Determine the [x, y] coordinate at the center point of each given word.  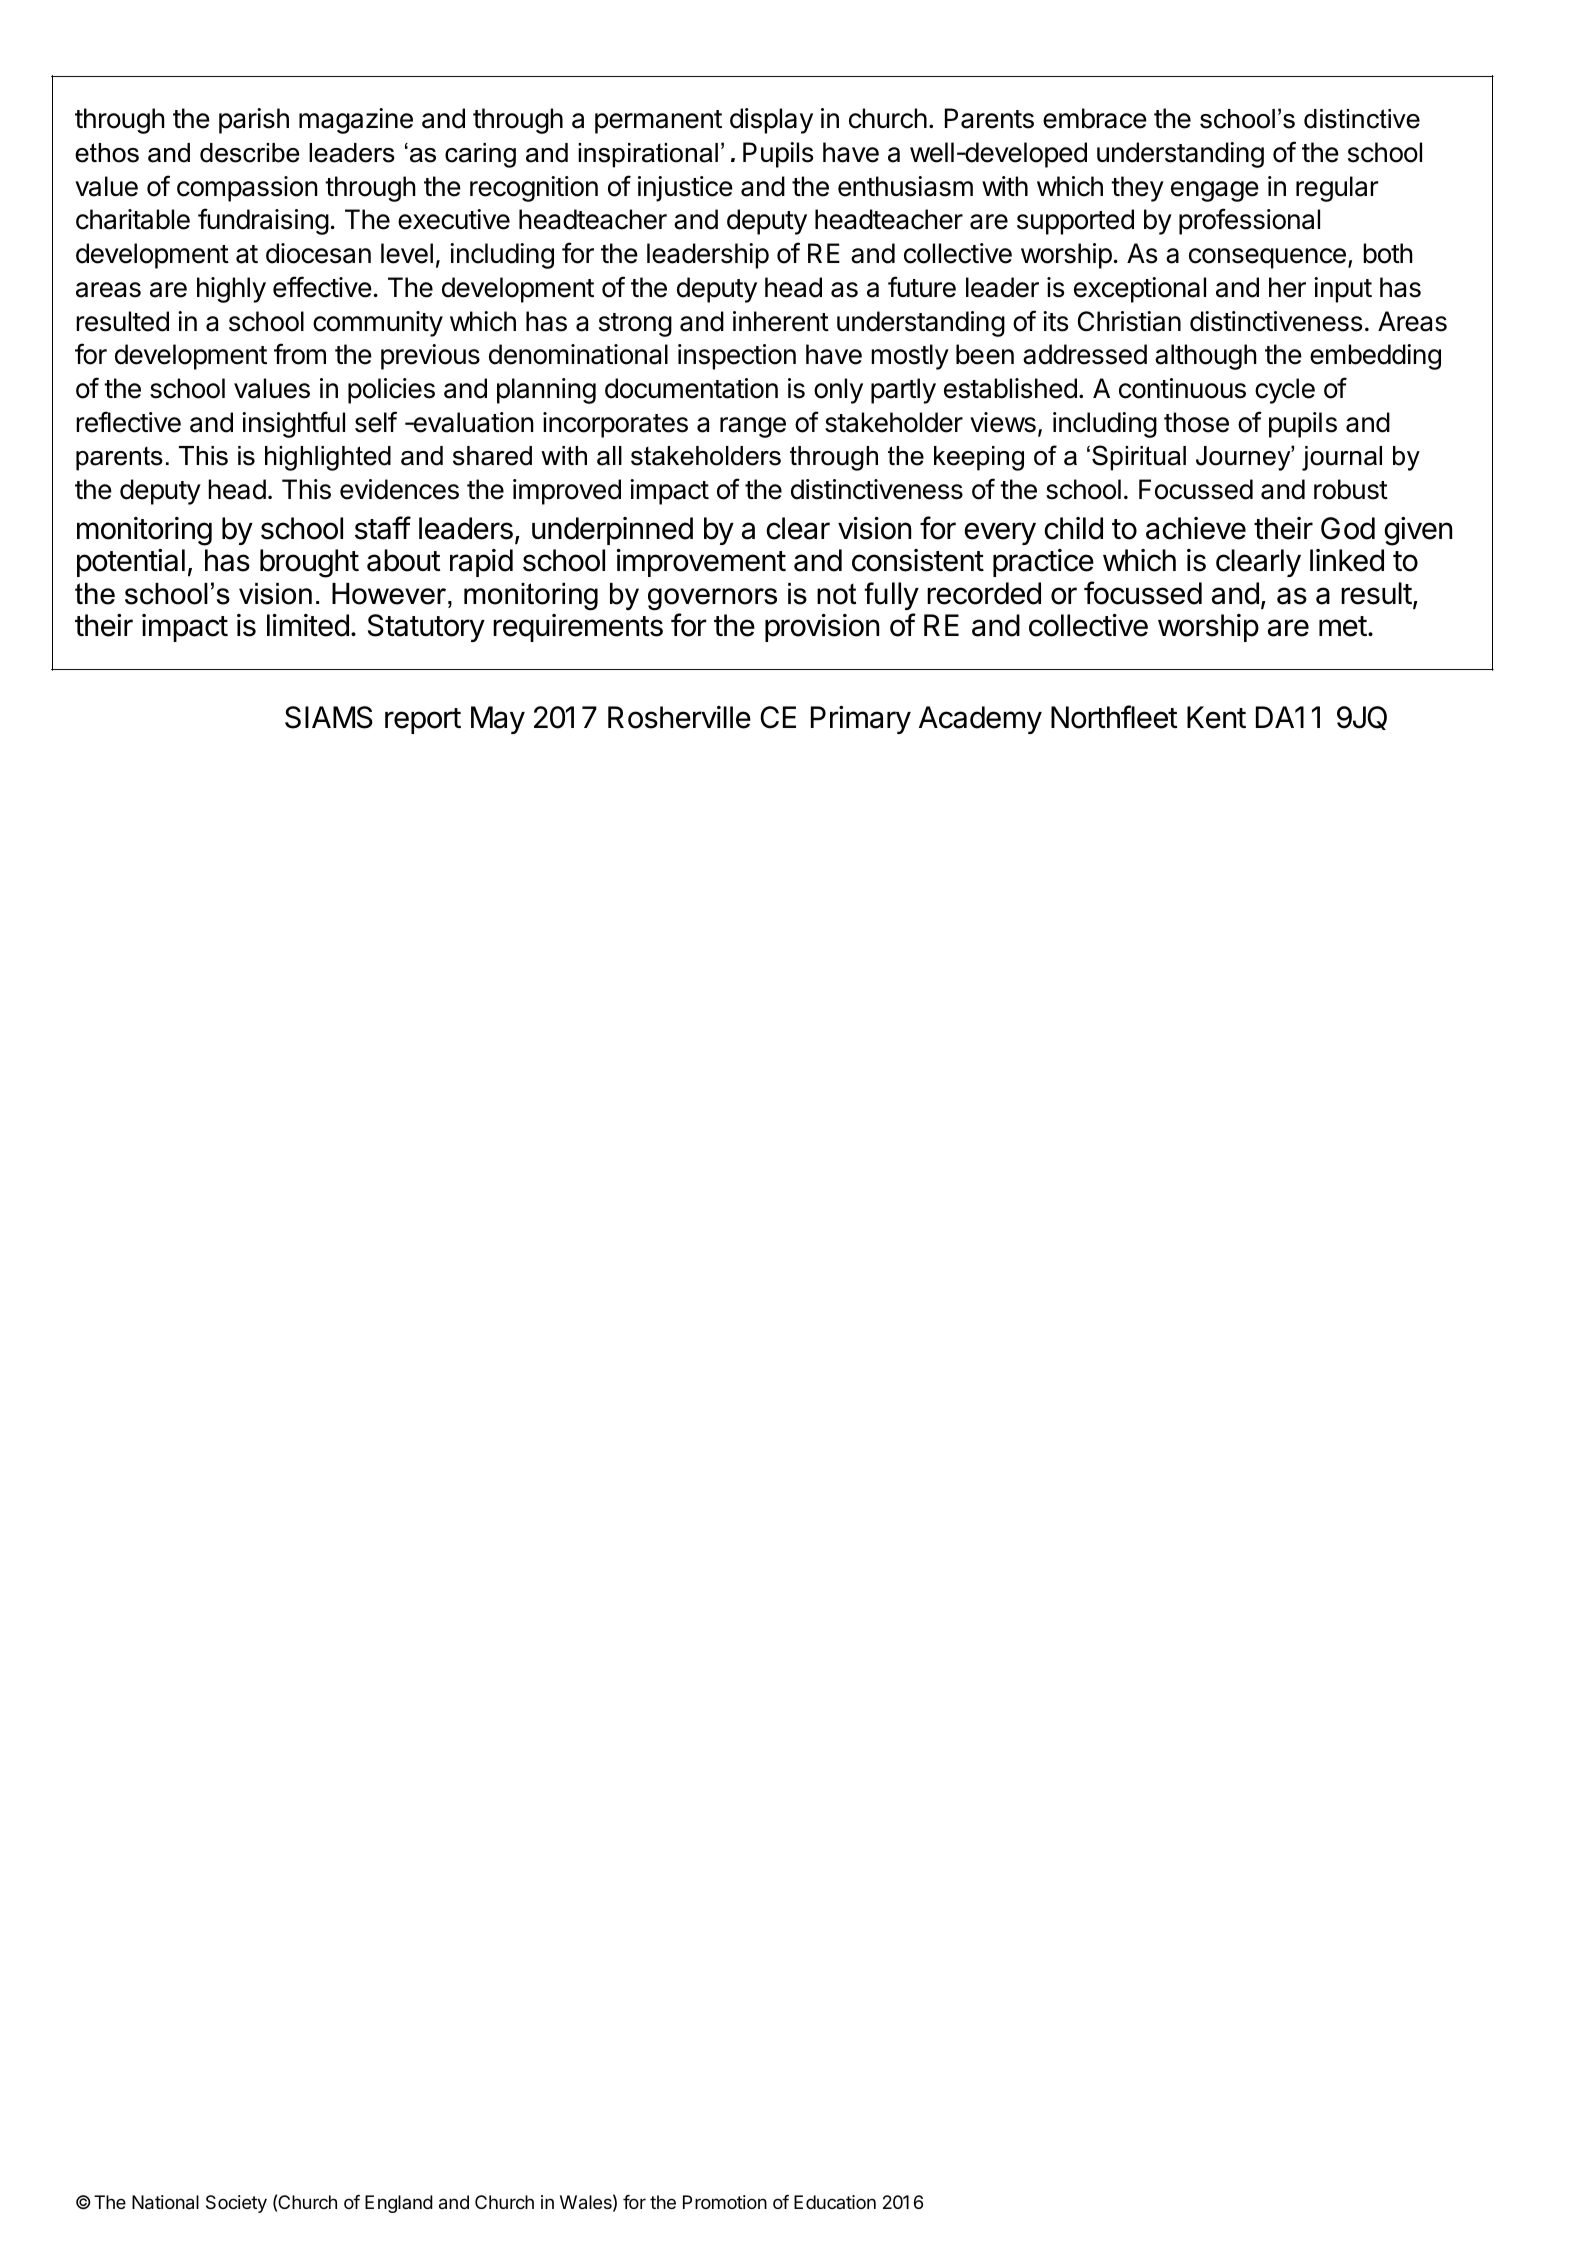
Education [835, 2202]
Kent [1216, 717]
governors [712, 599]
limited [308, 625]
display [771, 121]
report [423, 721]
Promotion [725, 2202]
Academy [980, 720]
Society [236, 2204]
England [399, 2204]
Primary [861, 720]
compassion [247, 189]
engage [1215, 191]
